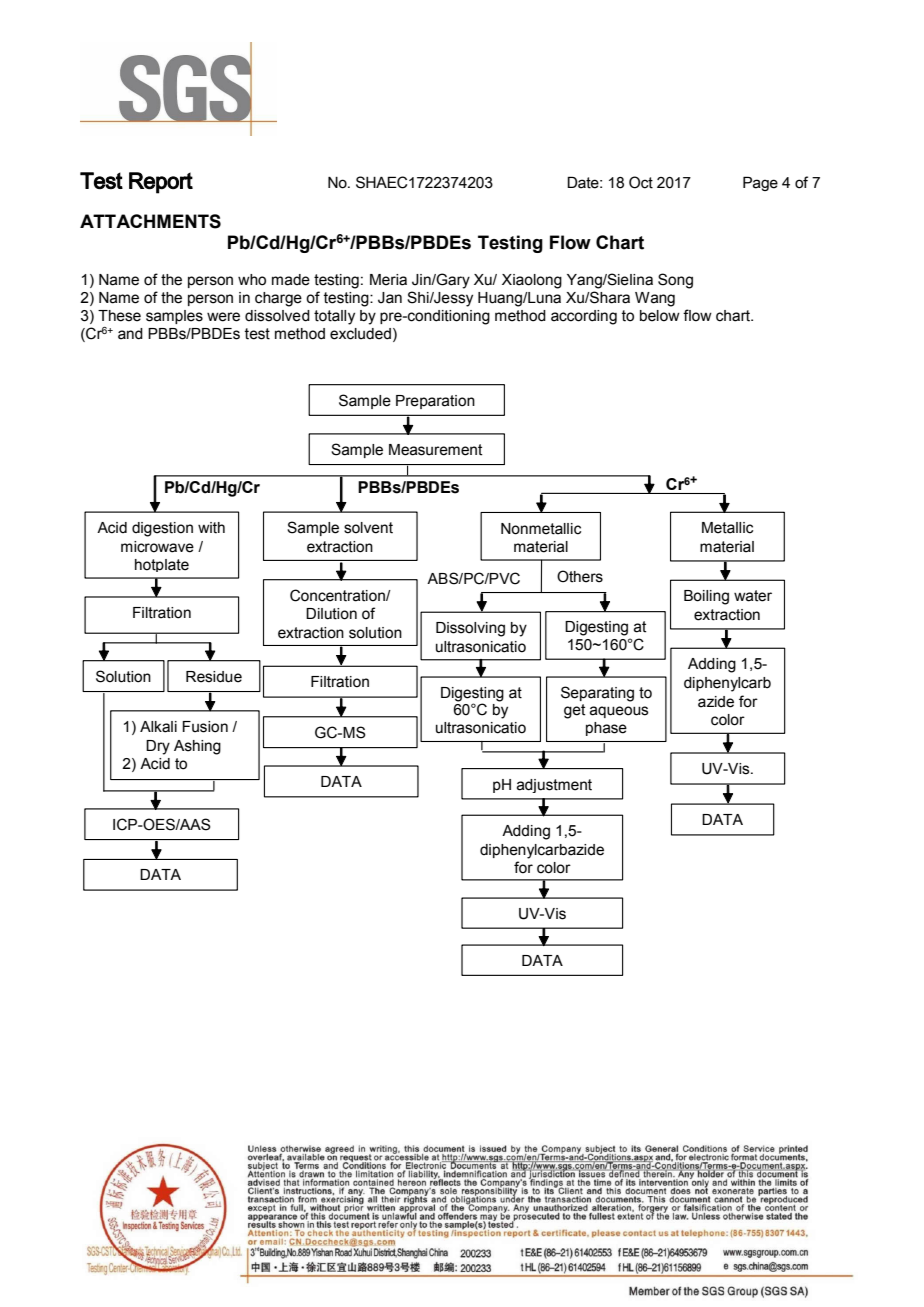 The height and width of the screenshot is (1307, 924). What do you see at coordinates (706, 597) in the screenshot?
I see `Boiling` at bounding box center [706, 597].
